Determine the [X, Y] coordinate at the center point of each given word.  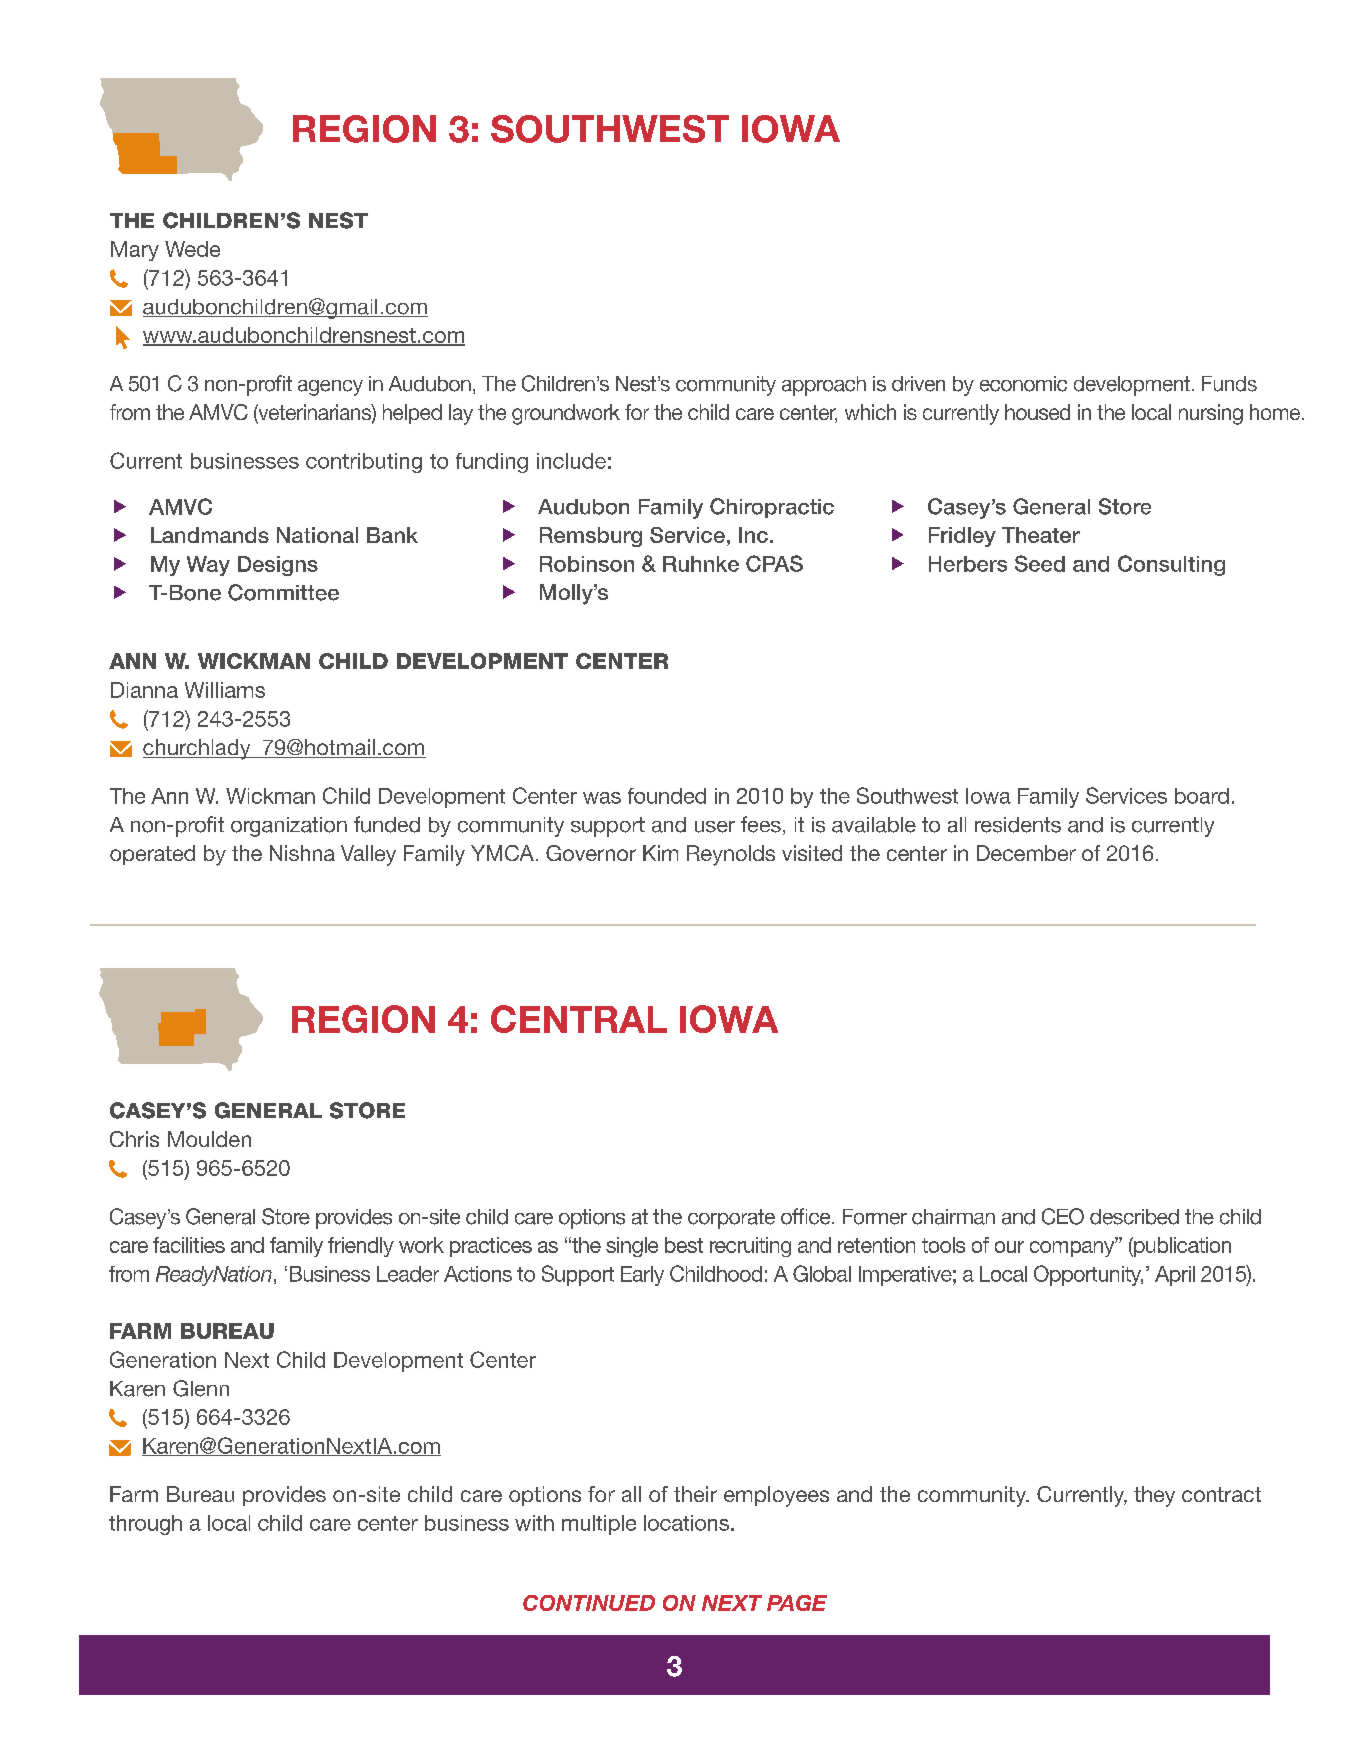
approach [824, 386]
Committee [283, 592]
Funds [1229, 384]
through [145, 1525]
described [1134, 1217]
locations [686, 1523]
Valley [368, 855]
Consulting [1171, 565]
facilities [189, 1245]
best [684, 1245]
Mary [135, 251]
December [1026, 853]
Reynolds [731, 855]
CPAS [774, 563]
